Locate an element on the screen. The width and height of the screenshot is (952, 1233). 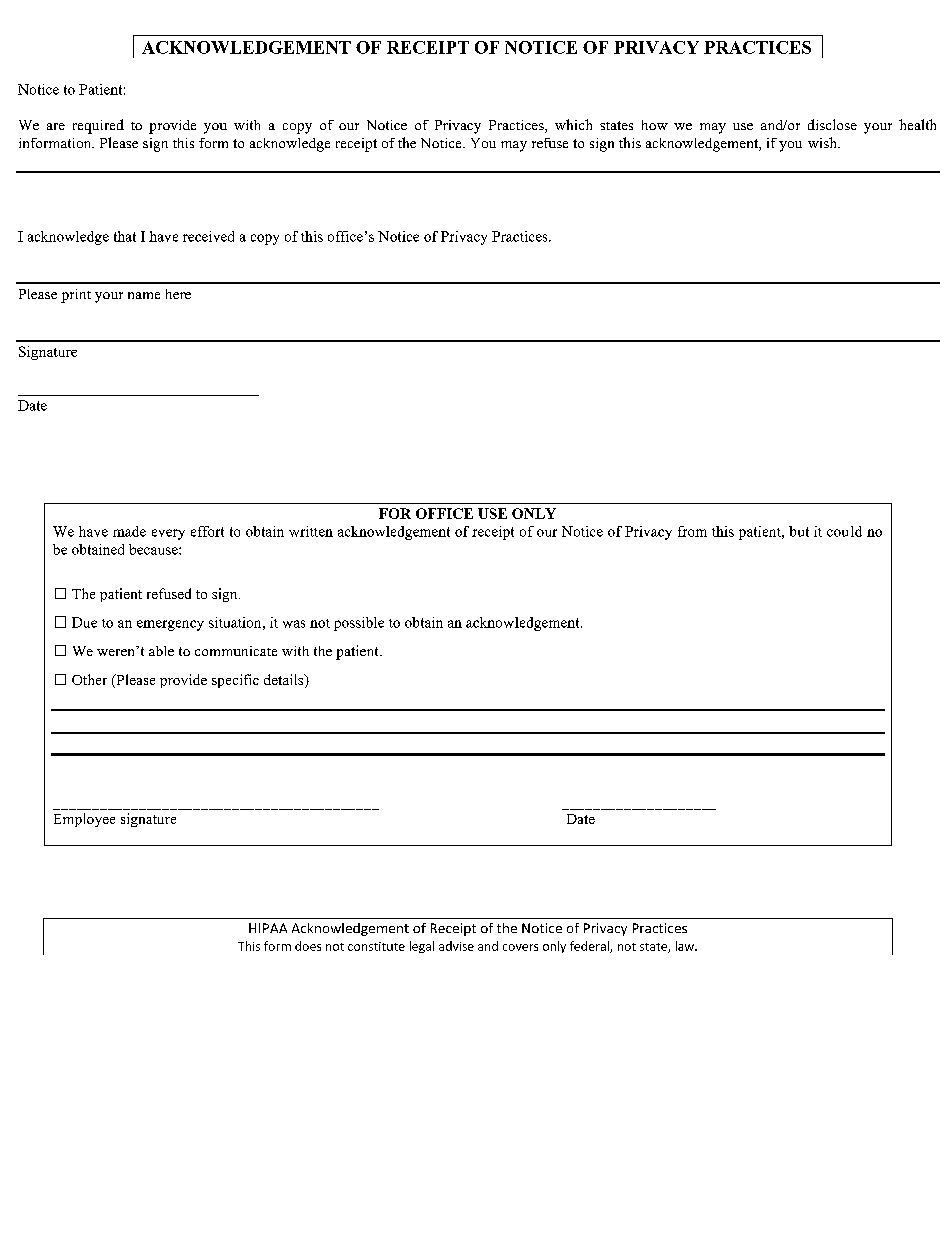
wish is located at coordinates (823, 142).
